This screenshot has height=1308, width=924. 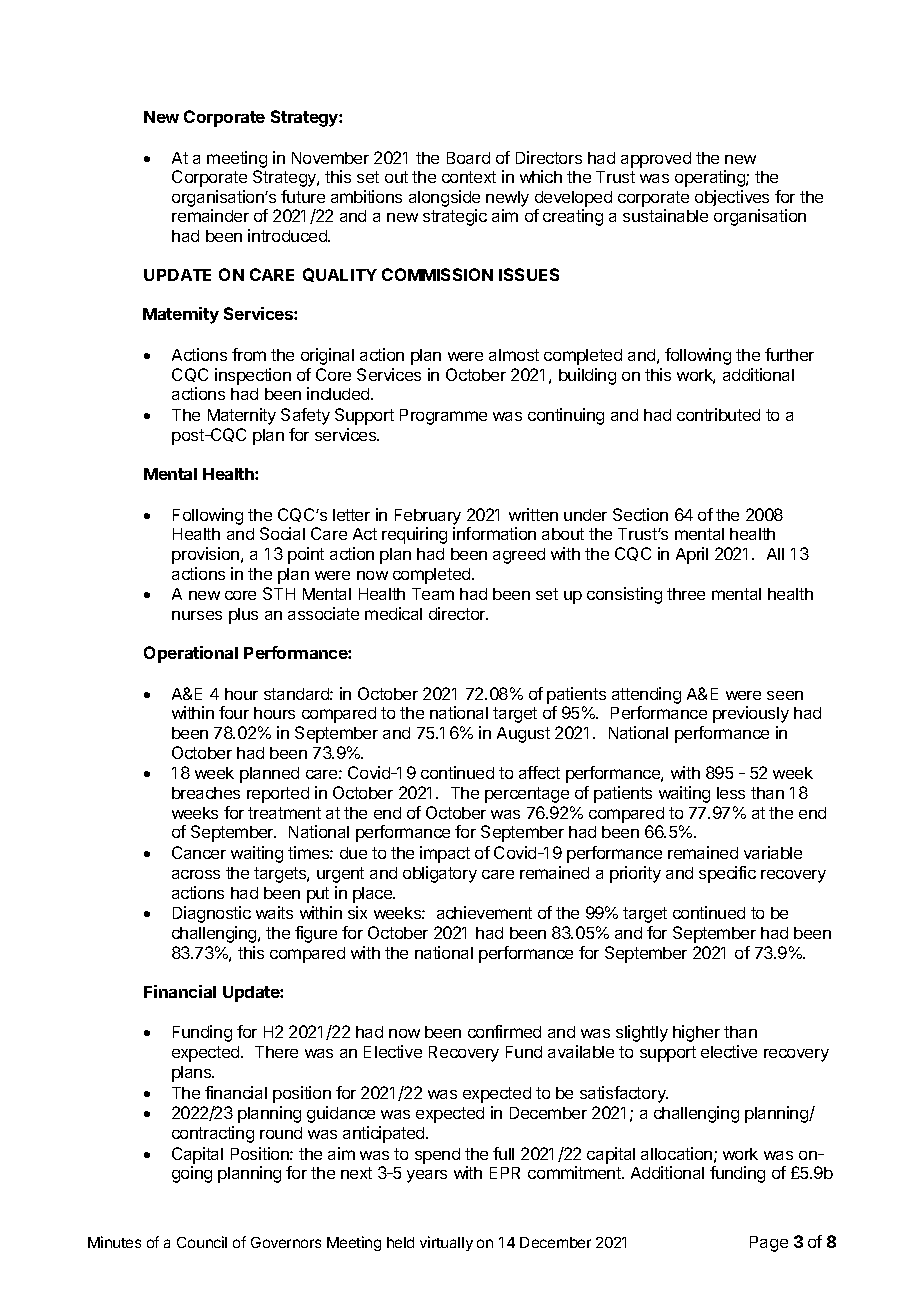 What do you see at coordinates (692, 555) in the screenshot?
I see `April` at bounding box center [692, 555].
